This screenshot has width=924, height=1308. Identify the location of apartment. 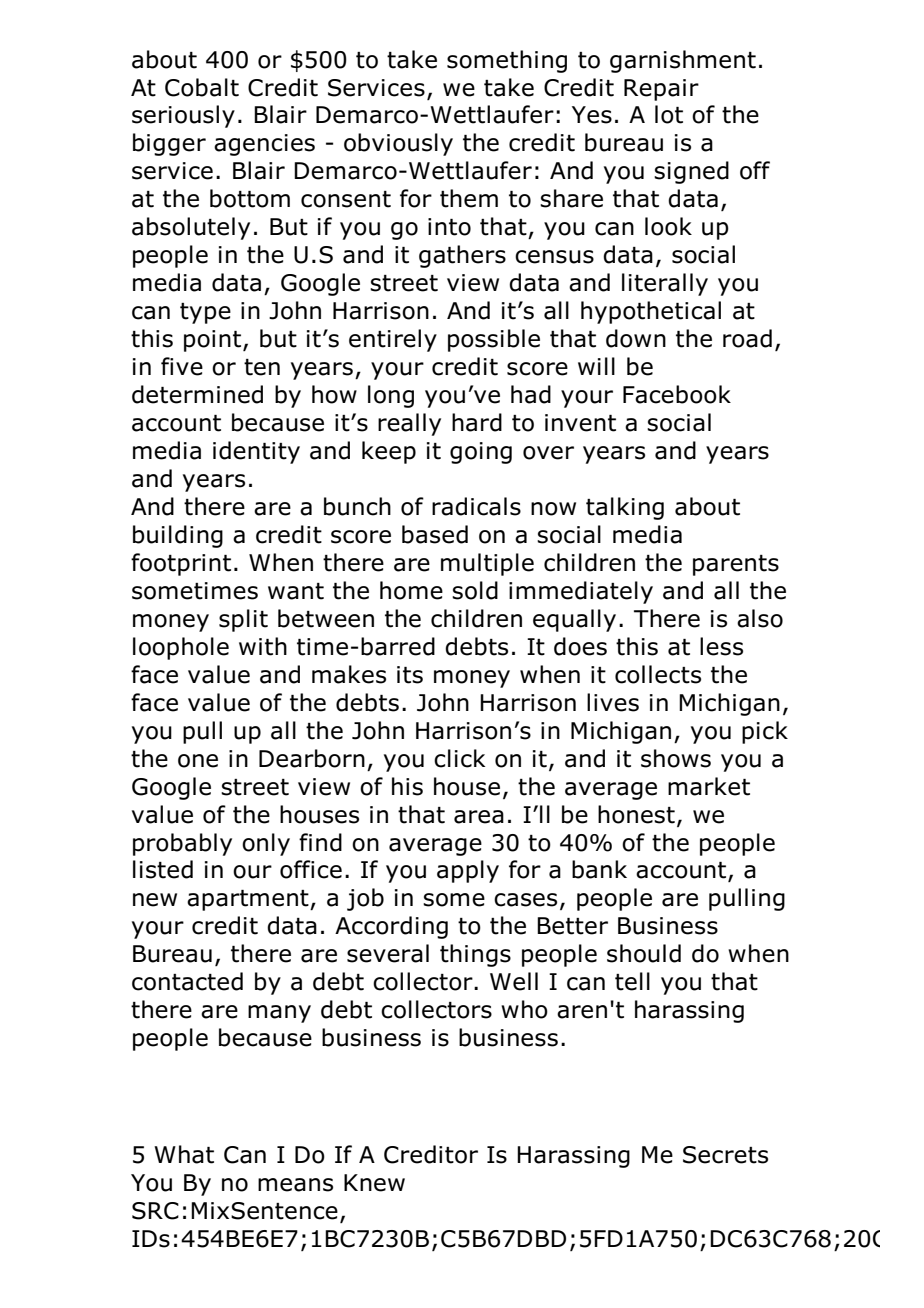
(249, 900).
